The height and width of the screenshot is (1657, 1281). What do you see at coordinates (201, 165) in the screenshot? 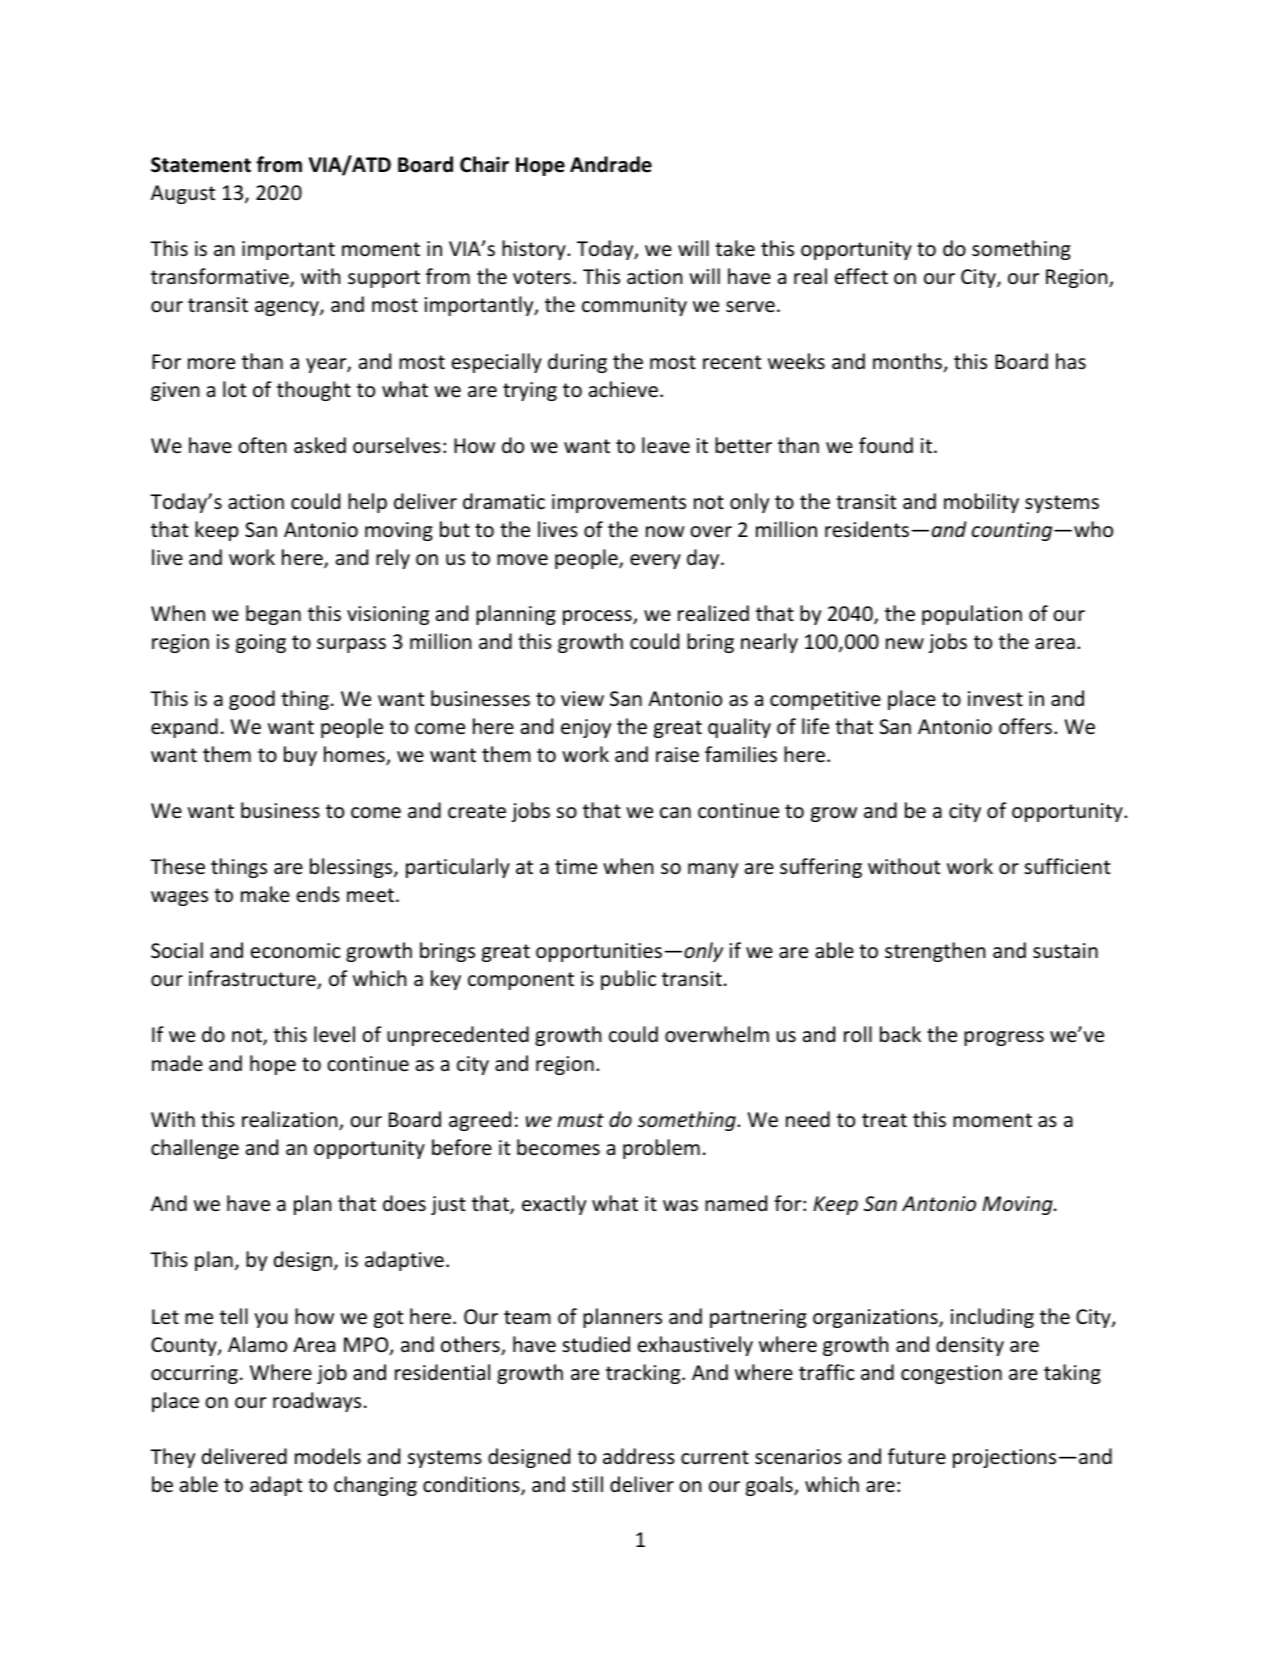
I see `Statement` at bounding box center [201, 165].
